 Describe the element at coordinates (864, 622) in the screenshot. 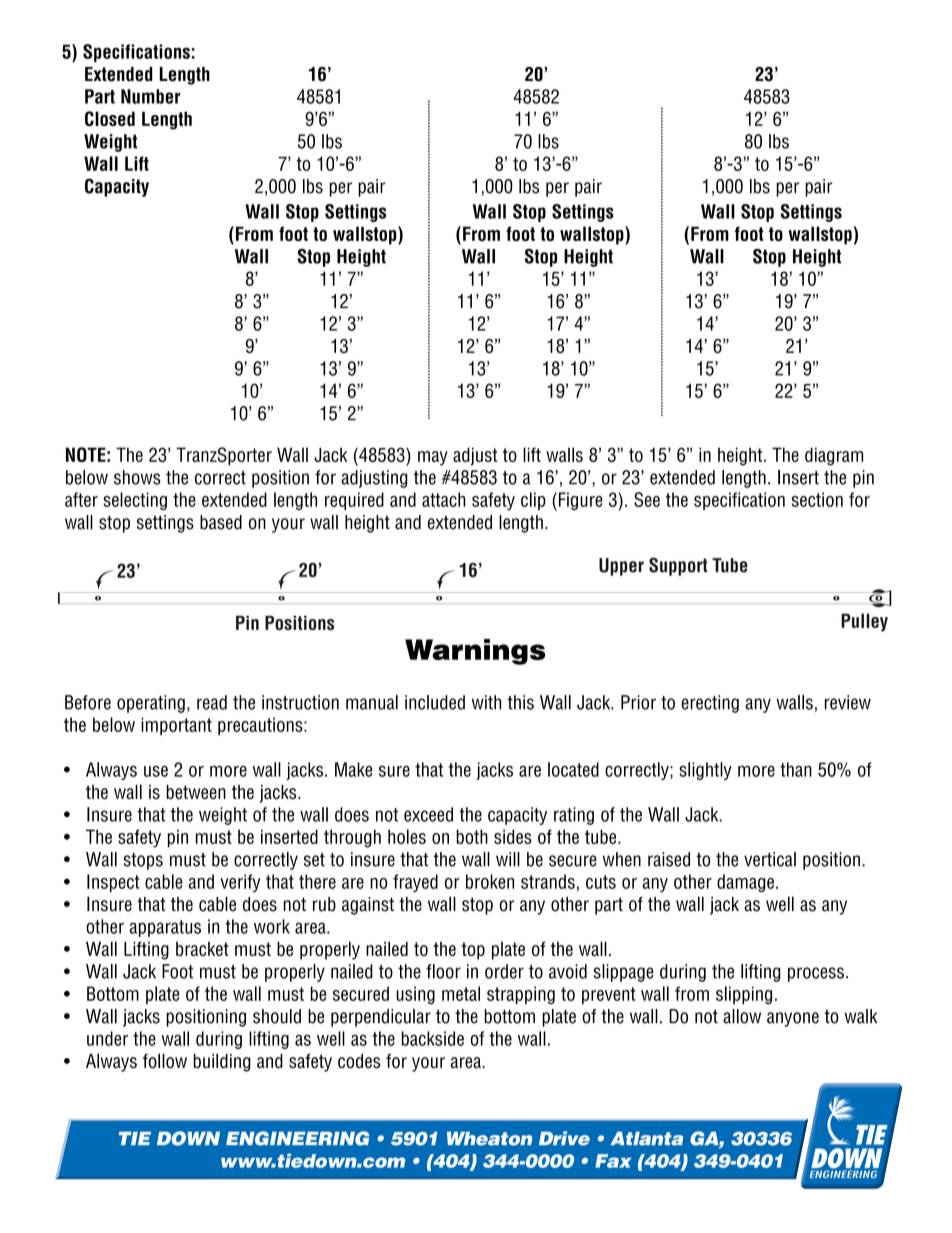

I see `Pulley` at that location.
